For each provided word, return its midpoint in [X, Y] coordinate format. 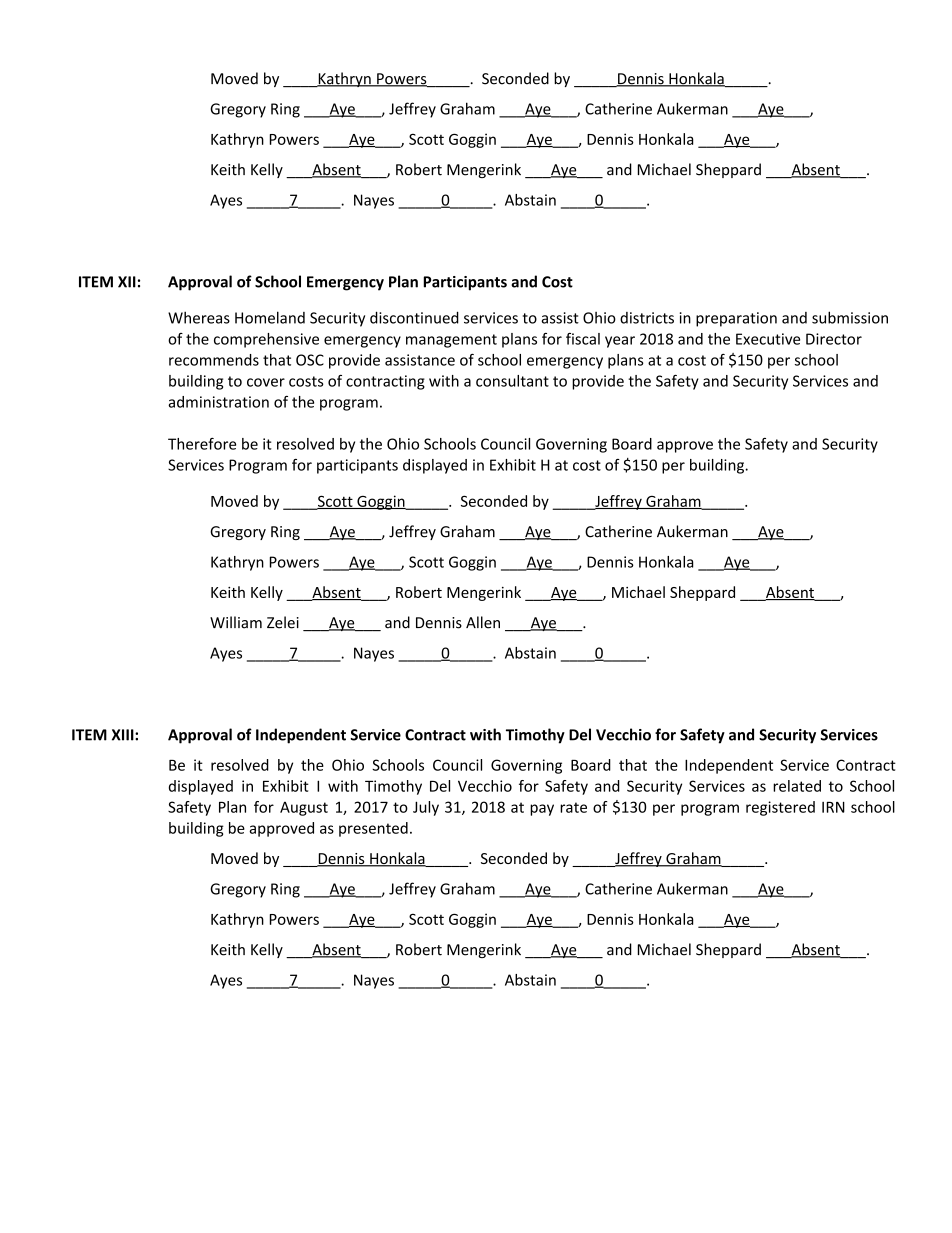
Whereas [199, 317]
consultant [512, 381]
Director [834, 339]
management [451, 341]
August [304, 808]
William [236, 622]
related [797, 786]
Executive [768, 339]
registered [780, 808]
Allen [483, 622]
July [426, 808]
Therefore [202, 444]
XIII [124, 735]
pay [542, 810]
